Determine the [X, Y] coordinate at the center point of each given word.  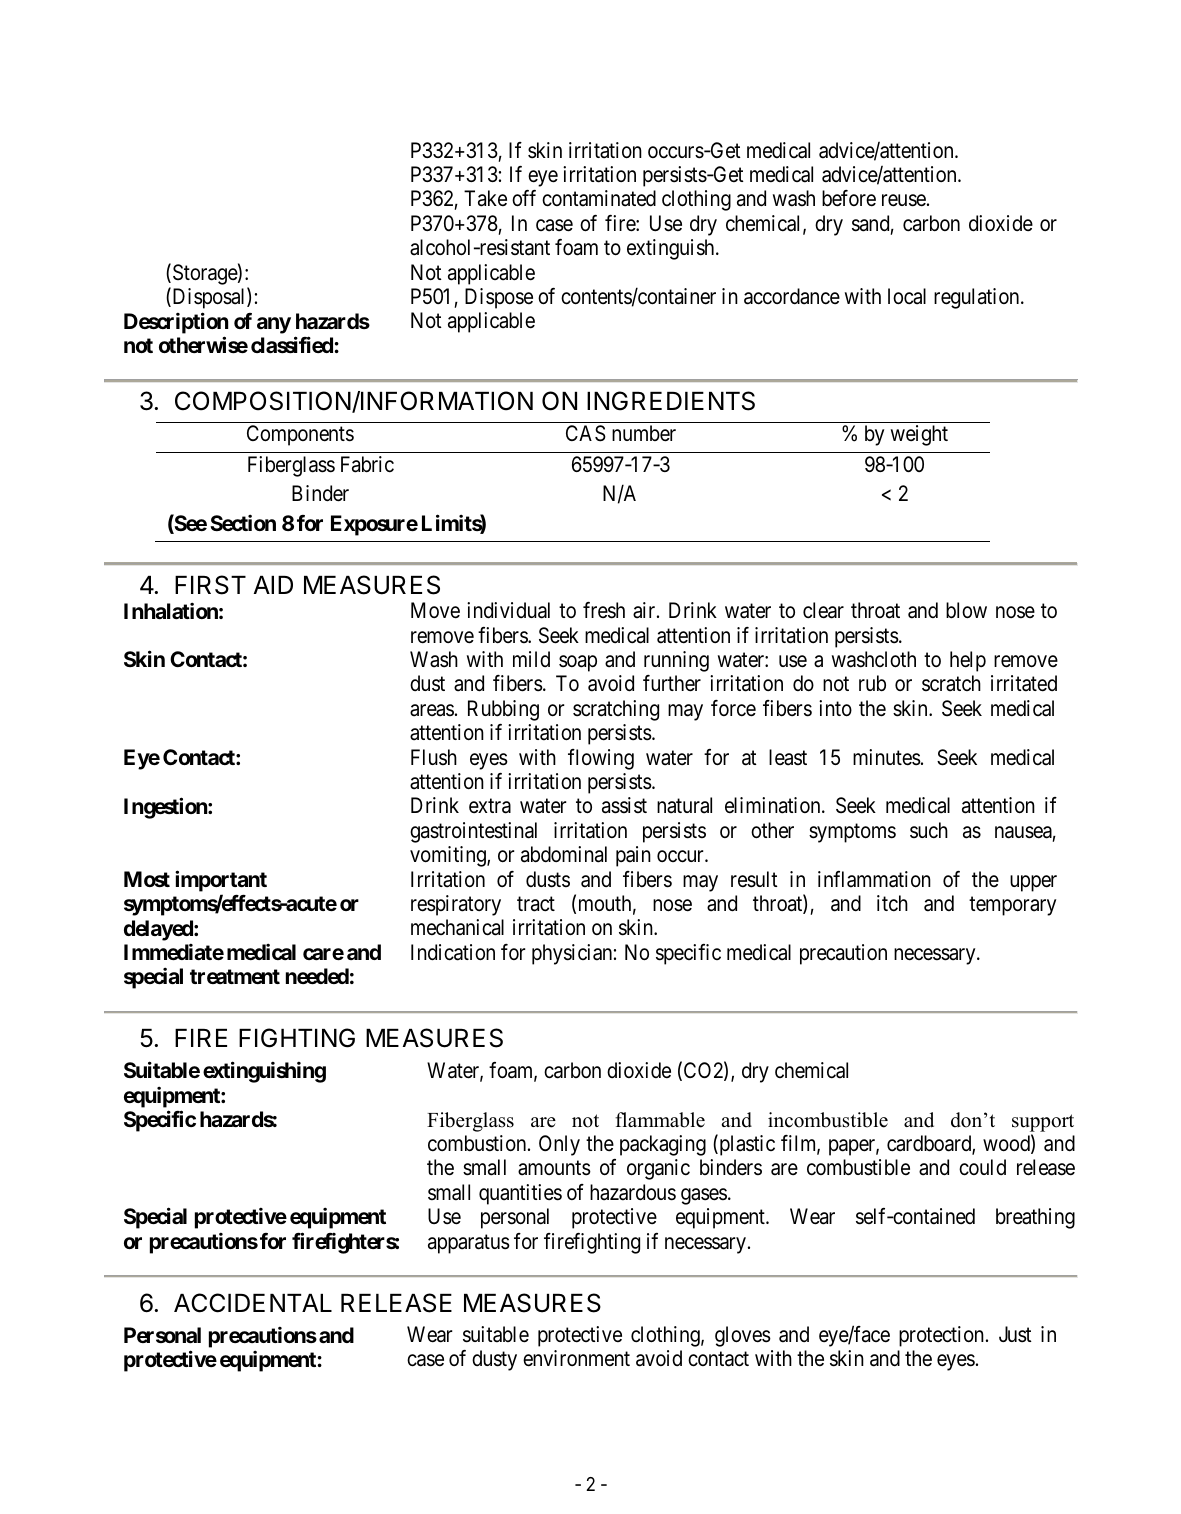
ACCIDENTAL [253, 1303]
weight [919, 435]
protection [941, 1336]
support [1043, 1123]
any [274, 325]
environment [576, 1358]
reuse [904, 201]
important [221, 881]
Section [243, 522]
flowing [601, 759]
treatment [235, 976]
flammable [660, 1120]
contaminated [599, 198]
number [644, 433]
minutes [887, 757]
